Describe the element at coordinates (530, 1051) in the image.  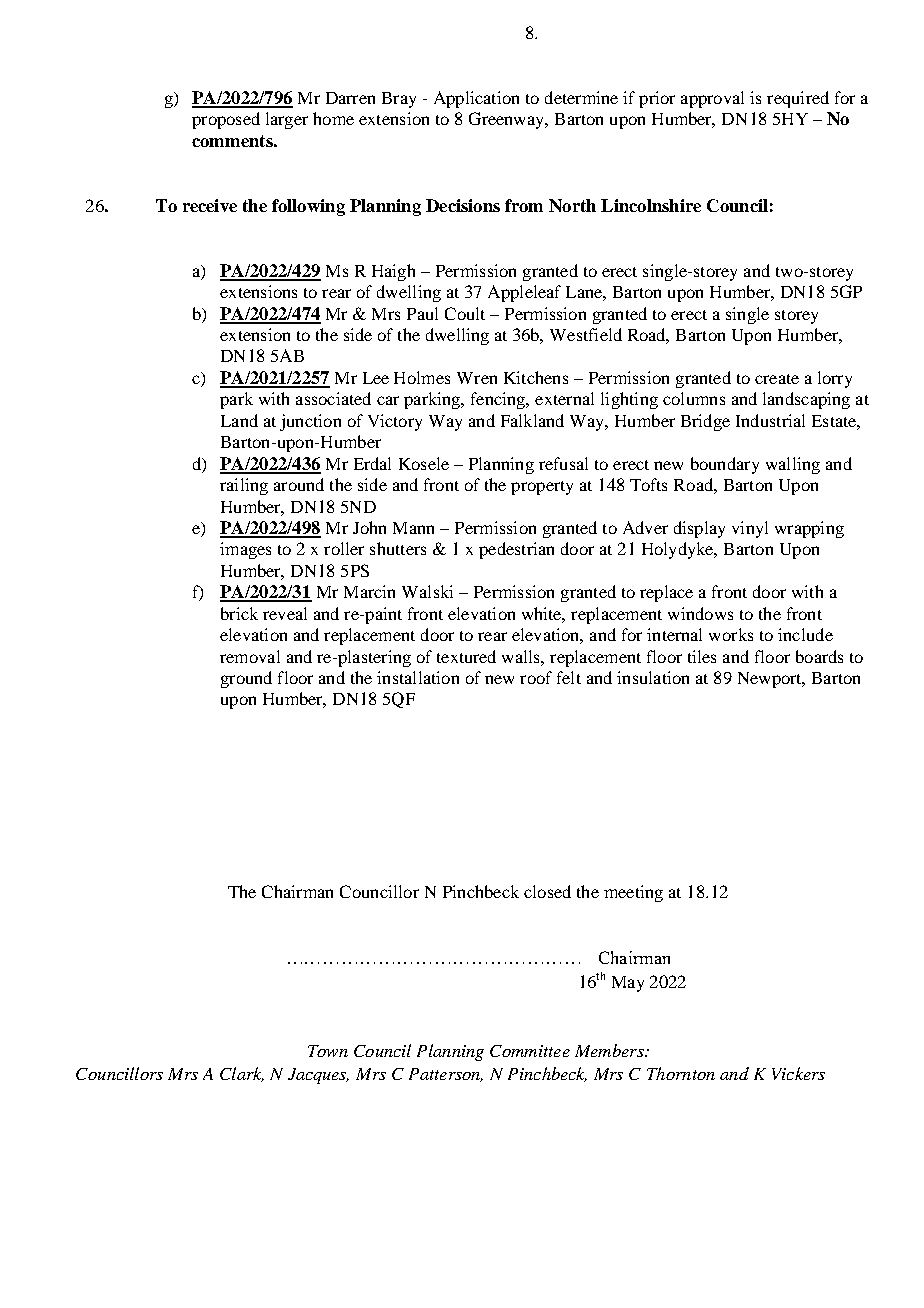
I see `Committee` at that location.
